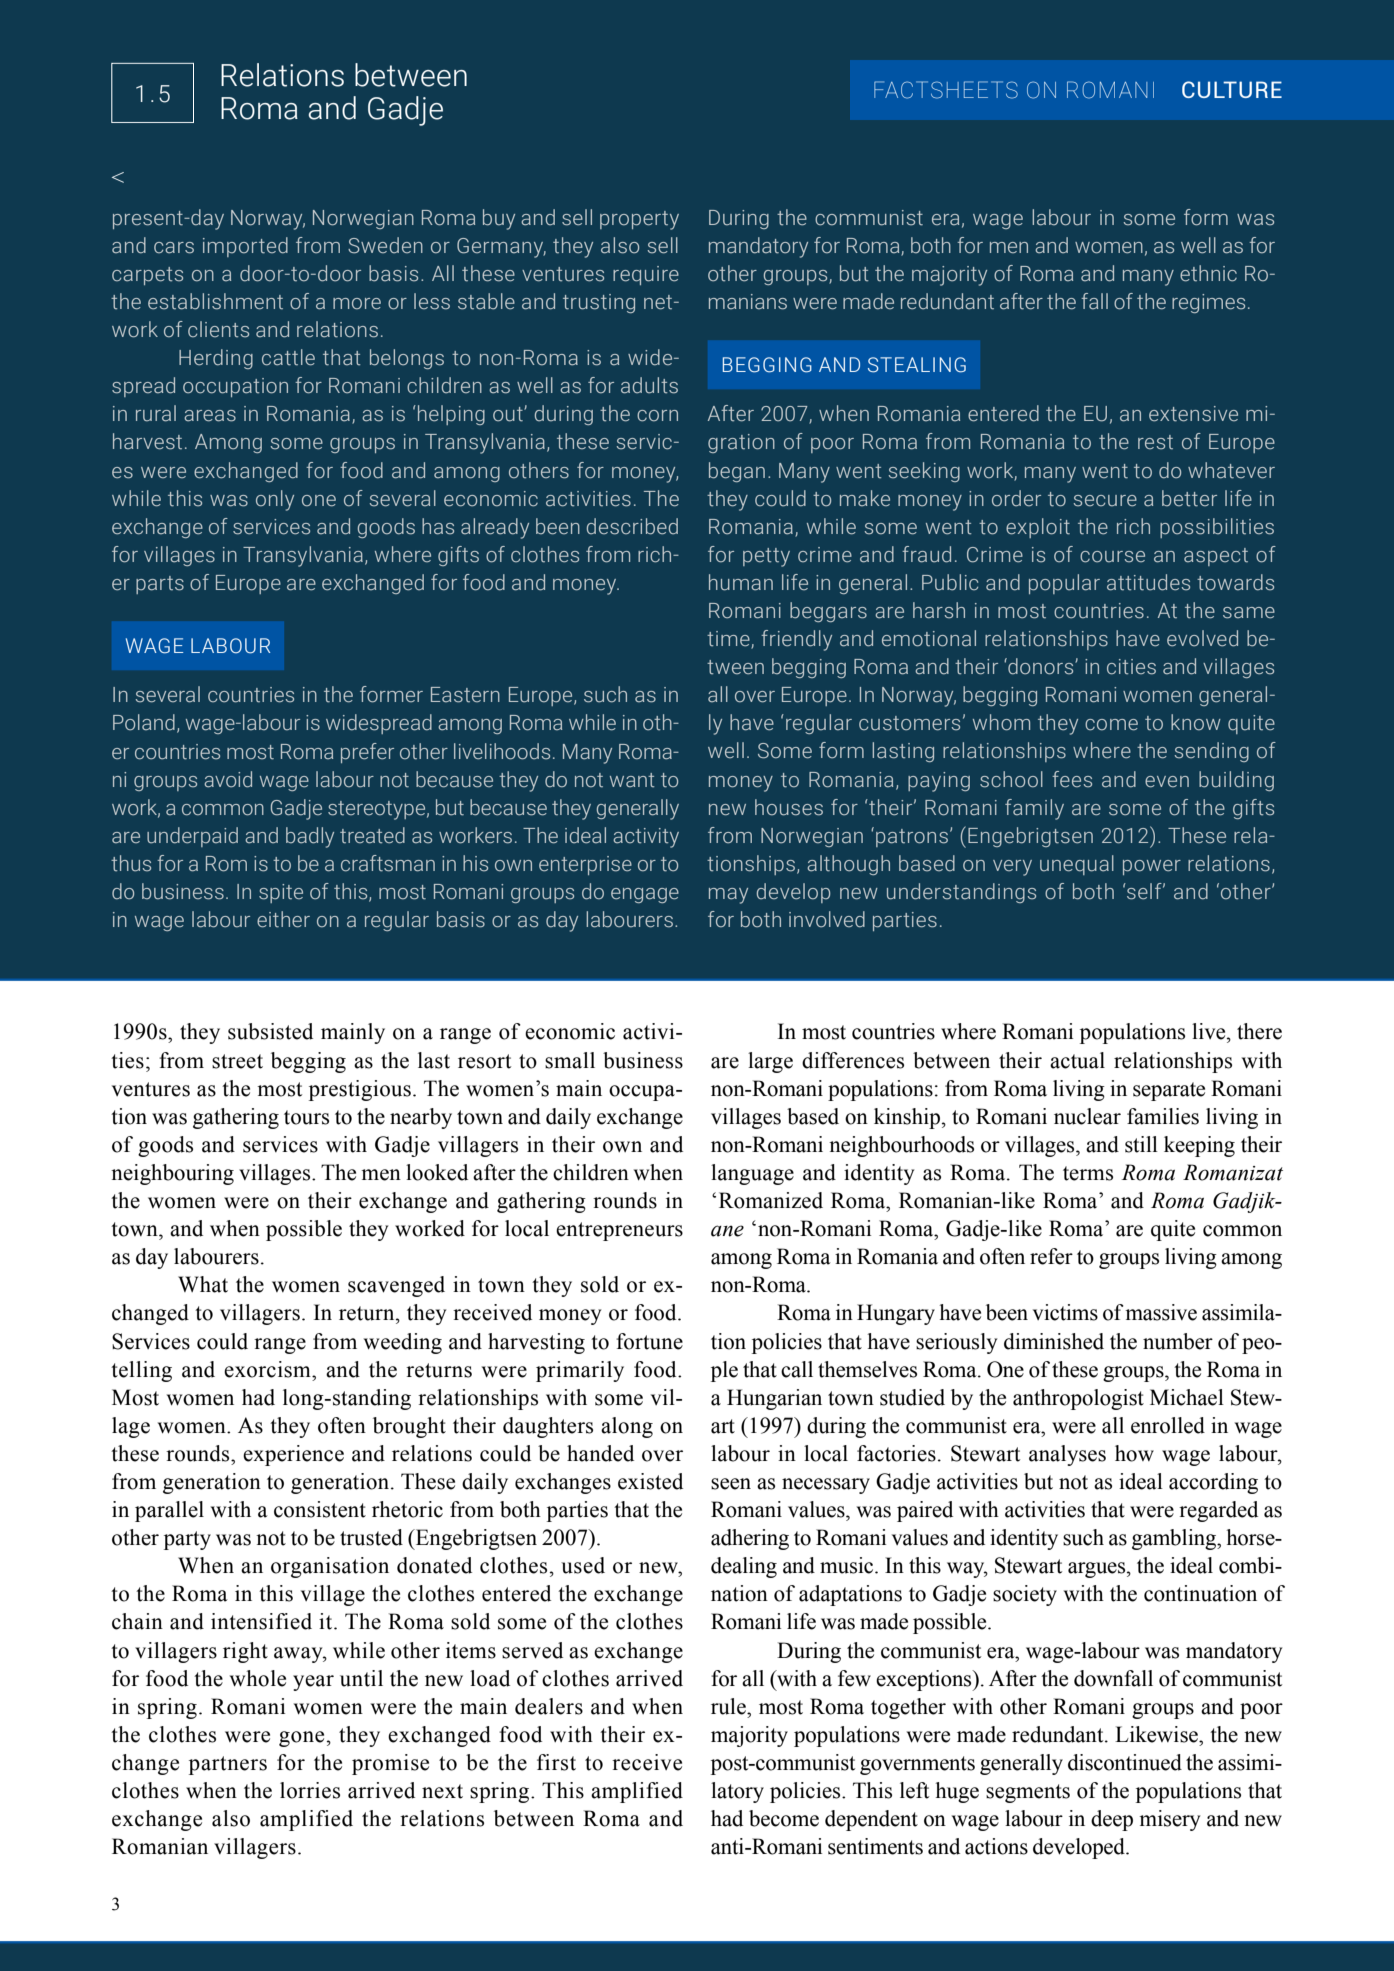 This image has height=1971, width=1394. I want to click on property, so click(639, 220).
